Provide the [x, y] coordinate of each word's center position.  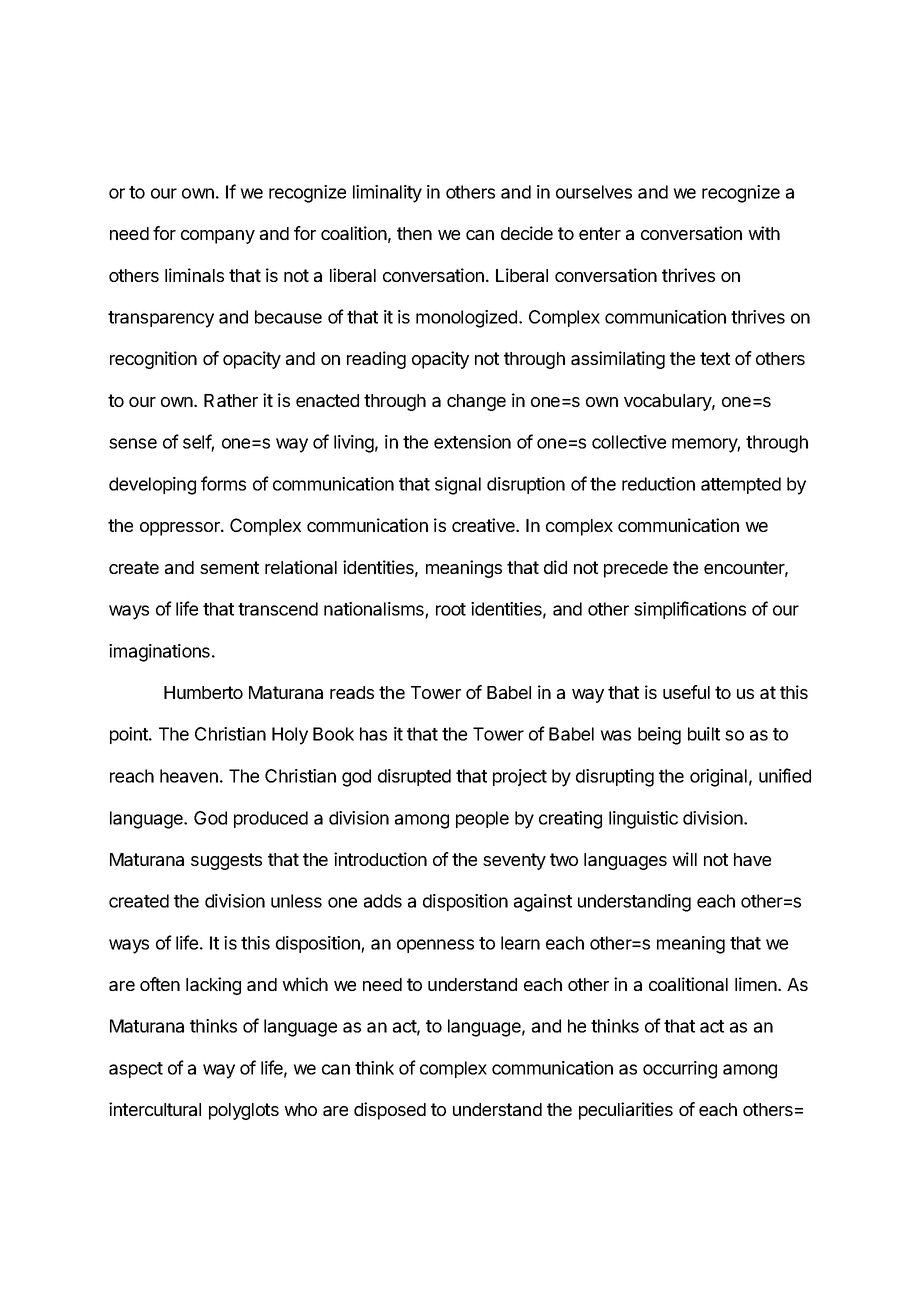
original [718, 778]
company [218, 237]
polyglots [244, 1111]
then [414, 233]
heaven [189, 776]
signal [458, 486]
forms [223, 483]
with [764, 233]
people [482, 819]
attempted [741, 485]
